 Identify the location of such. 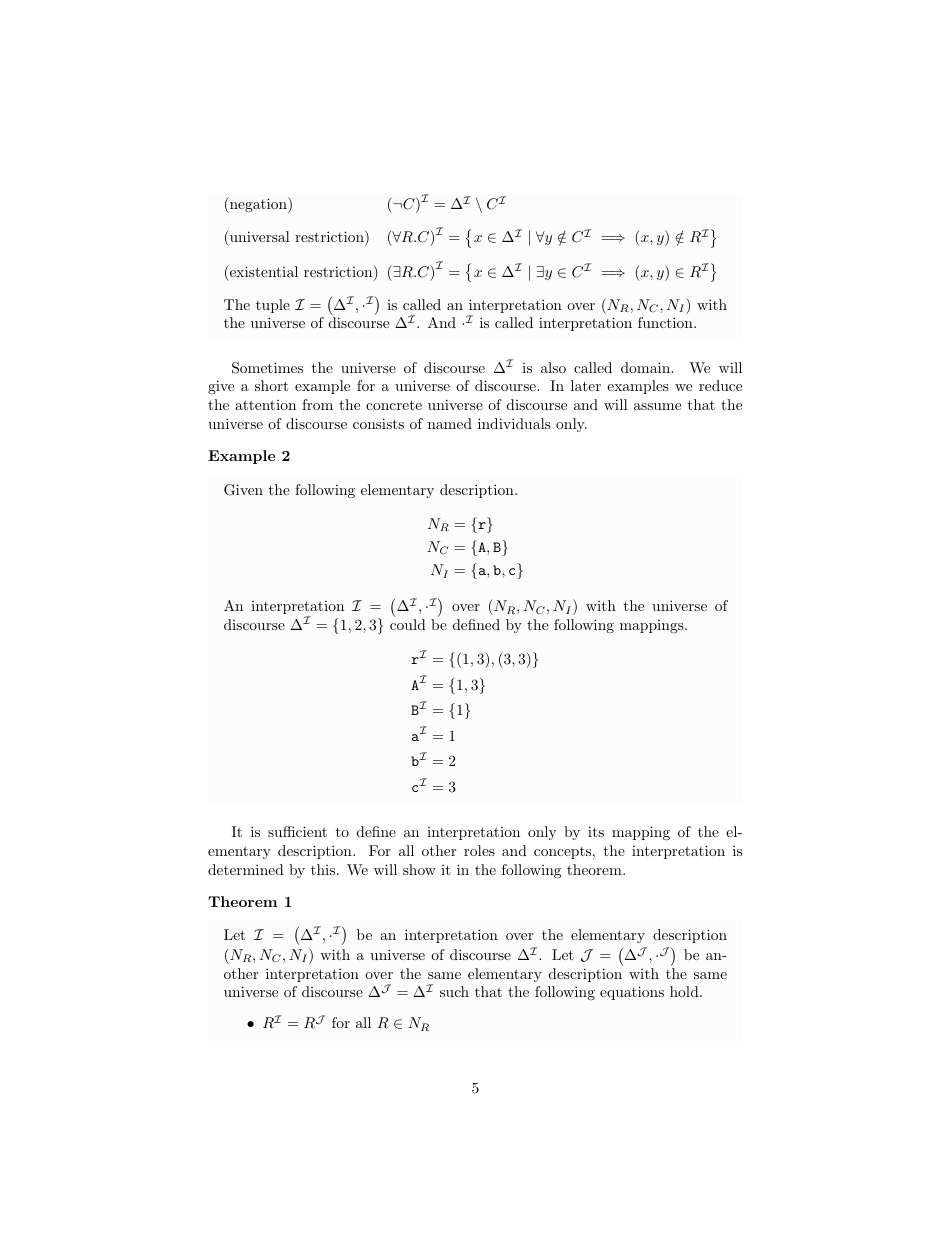
(454, 991).
